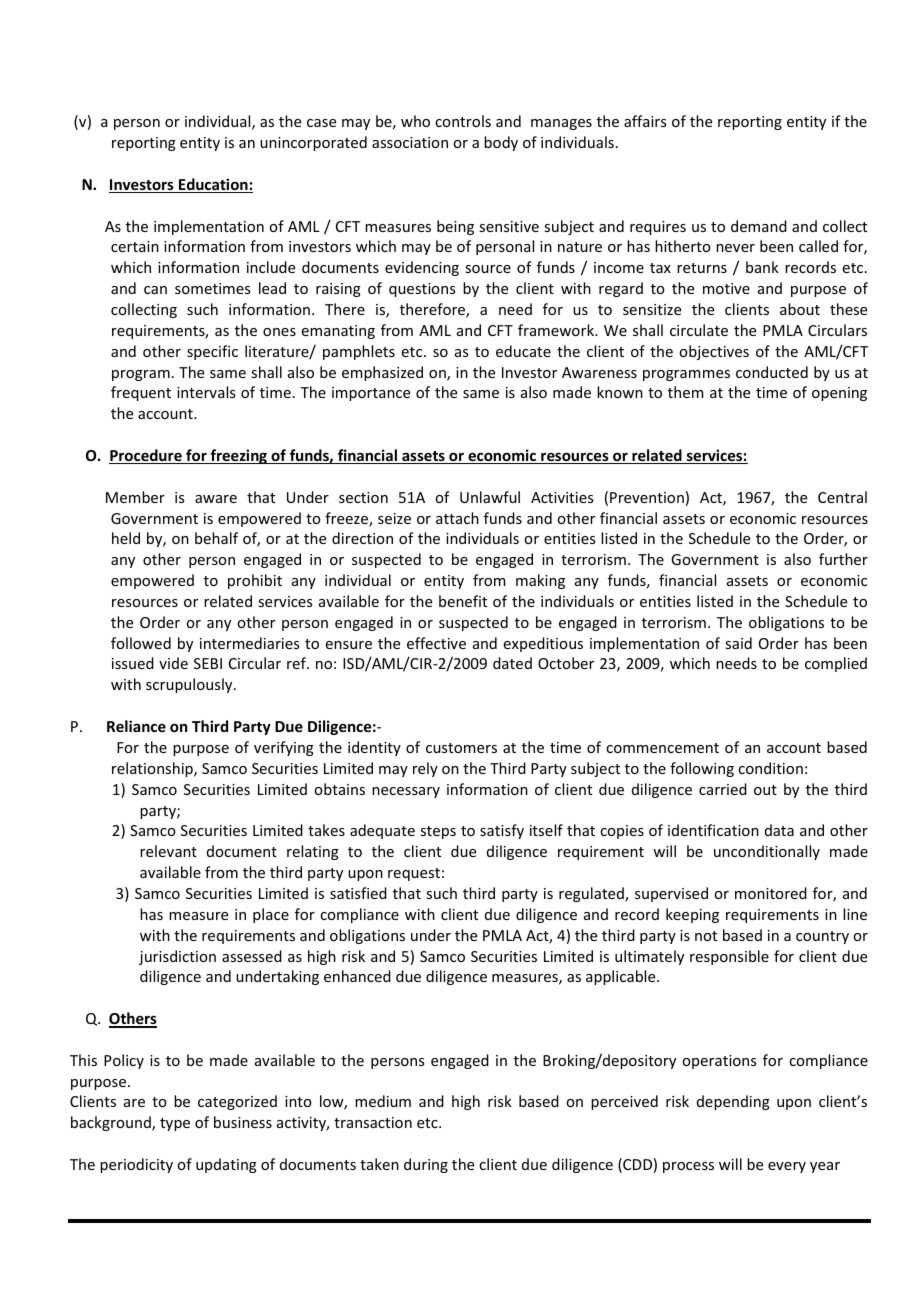 This page has width=924, height=1307. What do you see at coordinates (426, 1165) in the page?
I see `during` at bounding box center [426, 1165].
